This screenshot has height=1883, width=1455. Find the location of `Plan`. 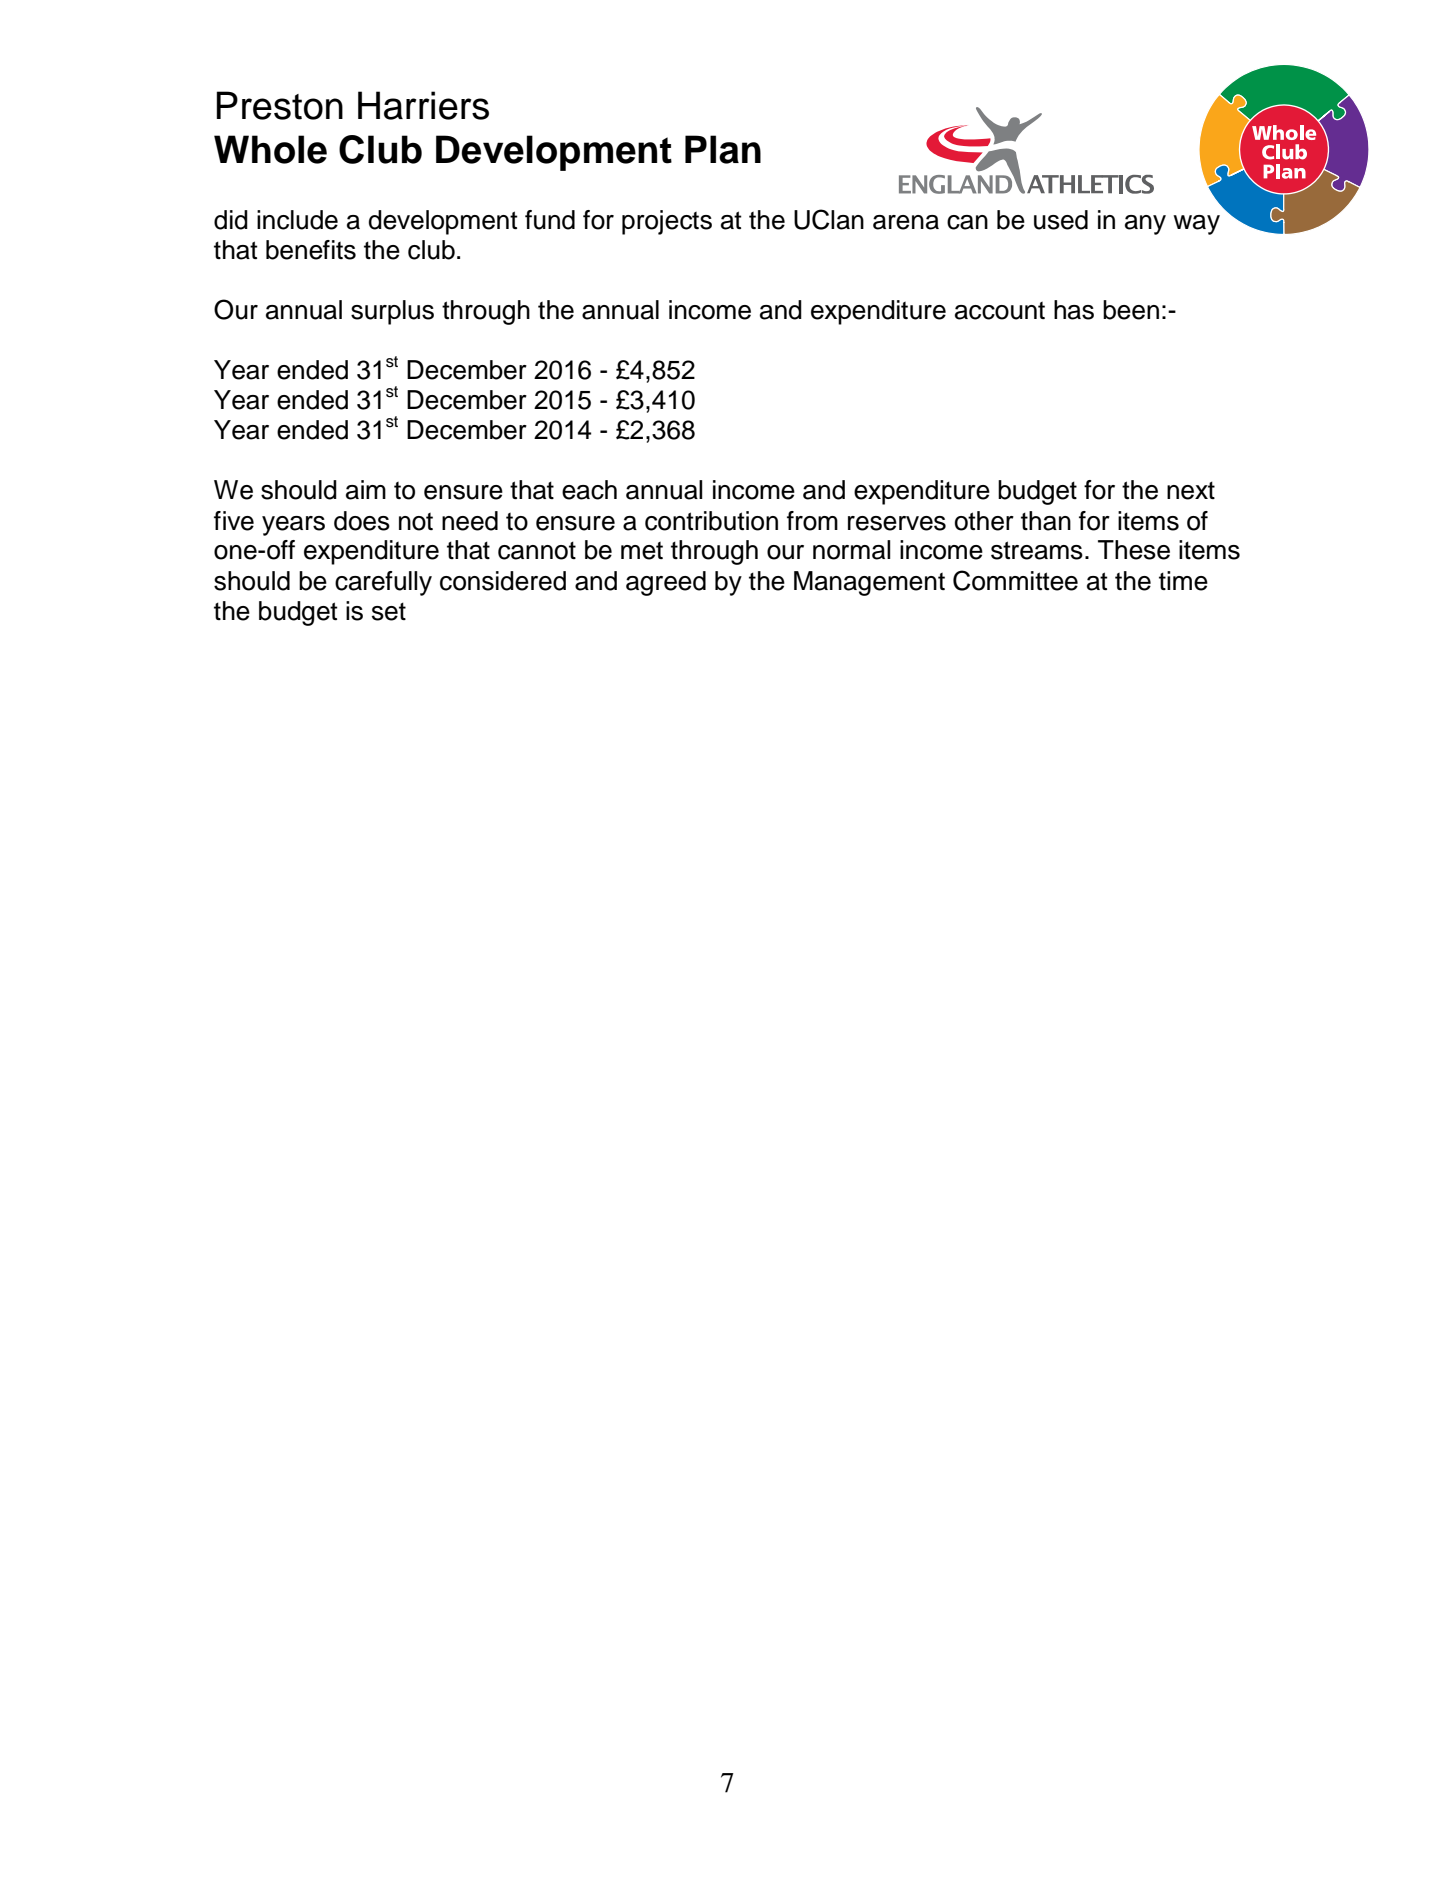

Plan is located at coordinates (723, 149).
